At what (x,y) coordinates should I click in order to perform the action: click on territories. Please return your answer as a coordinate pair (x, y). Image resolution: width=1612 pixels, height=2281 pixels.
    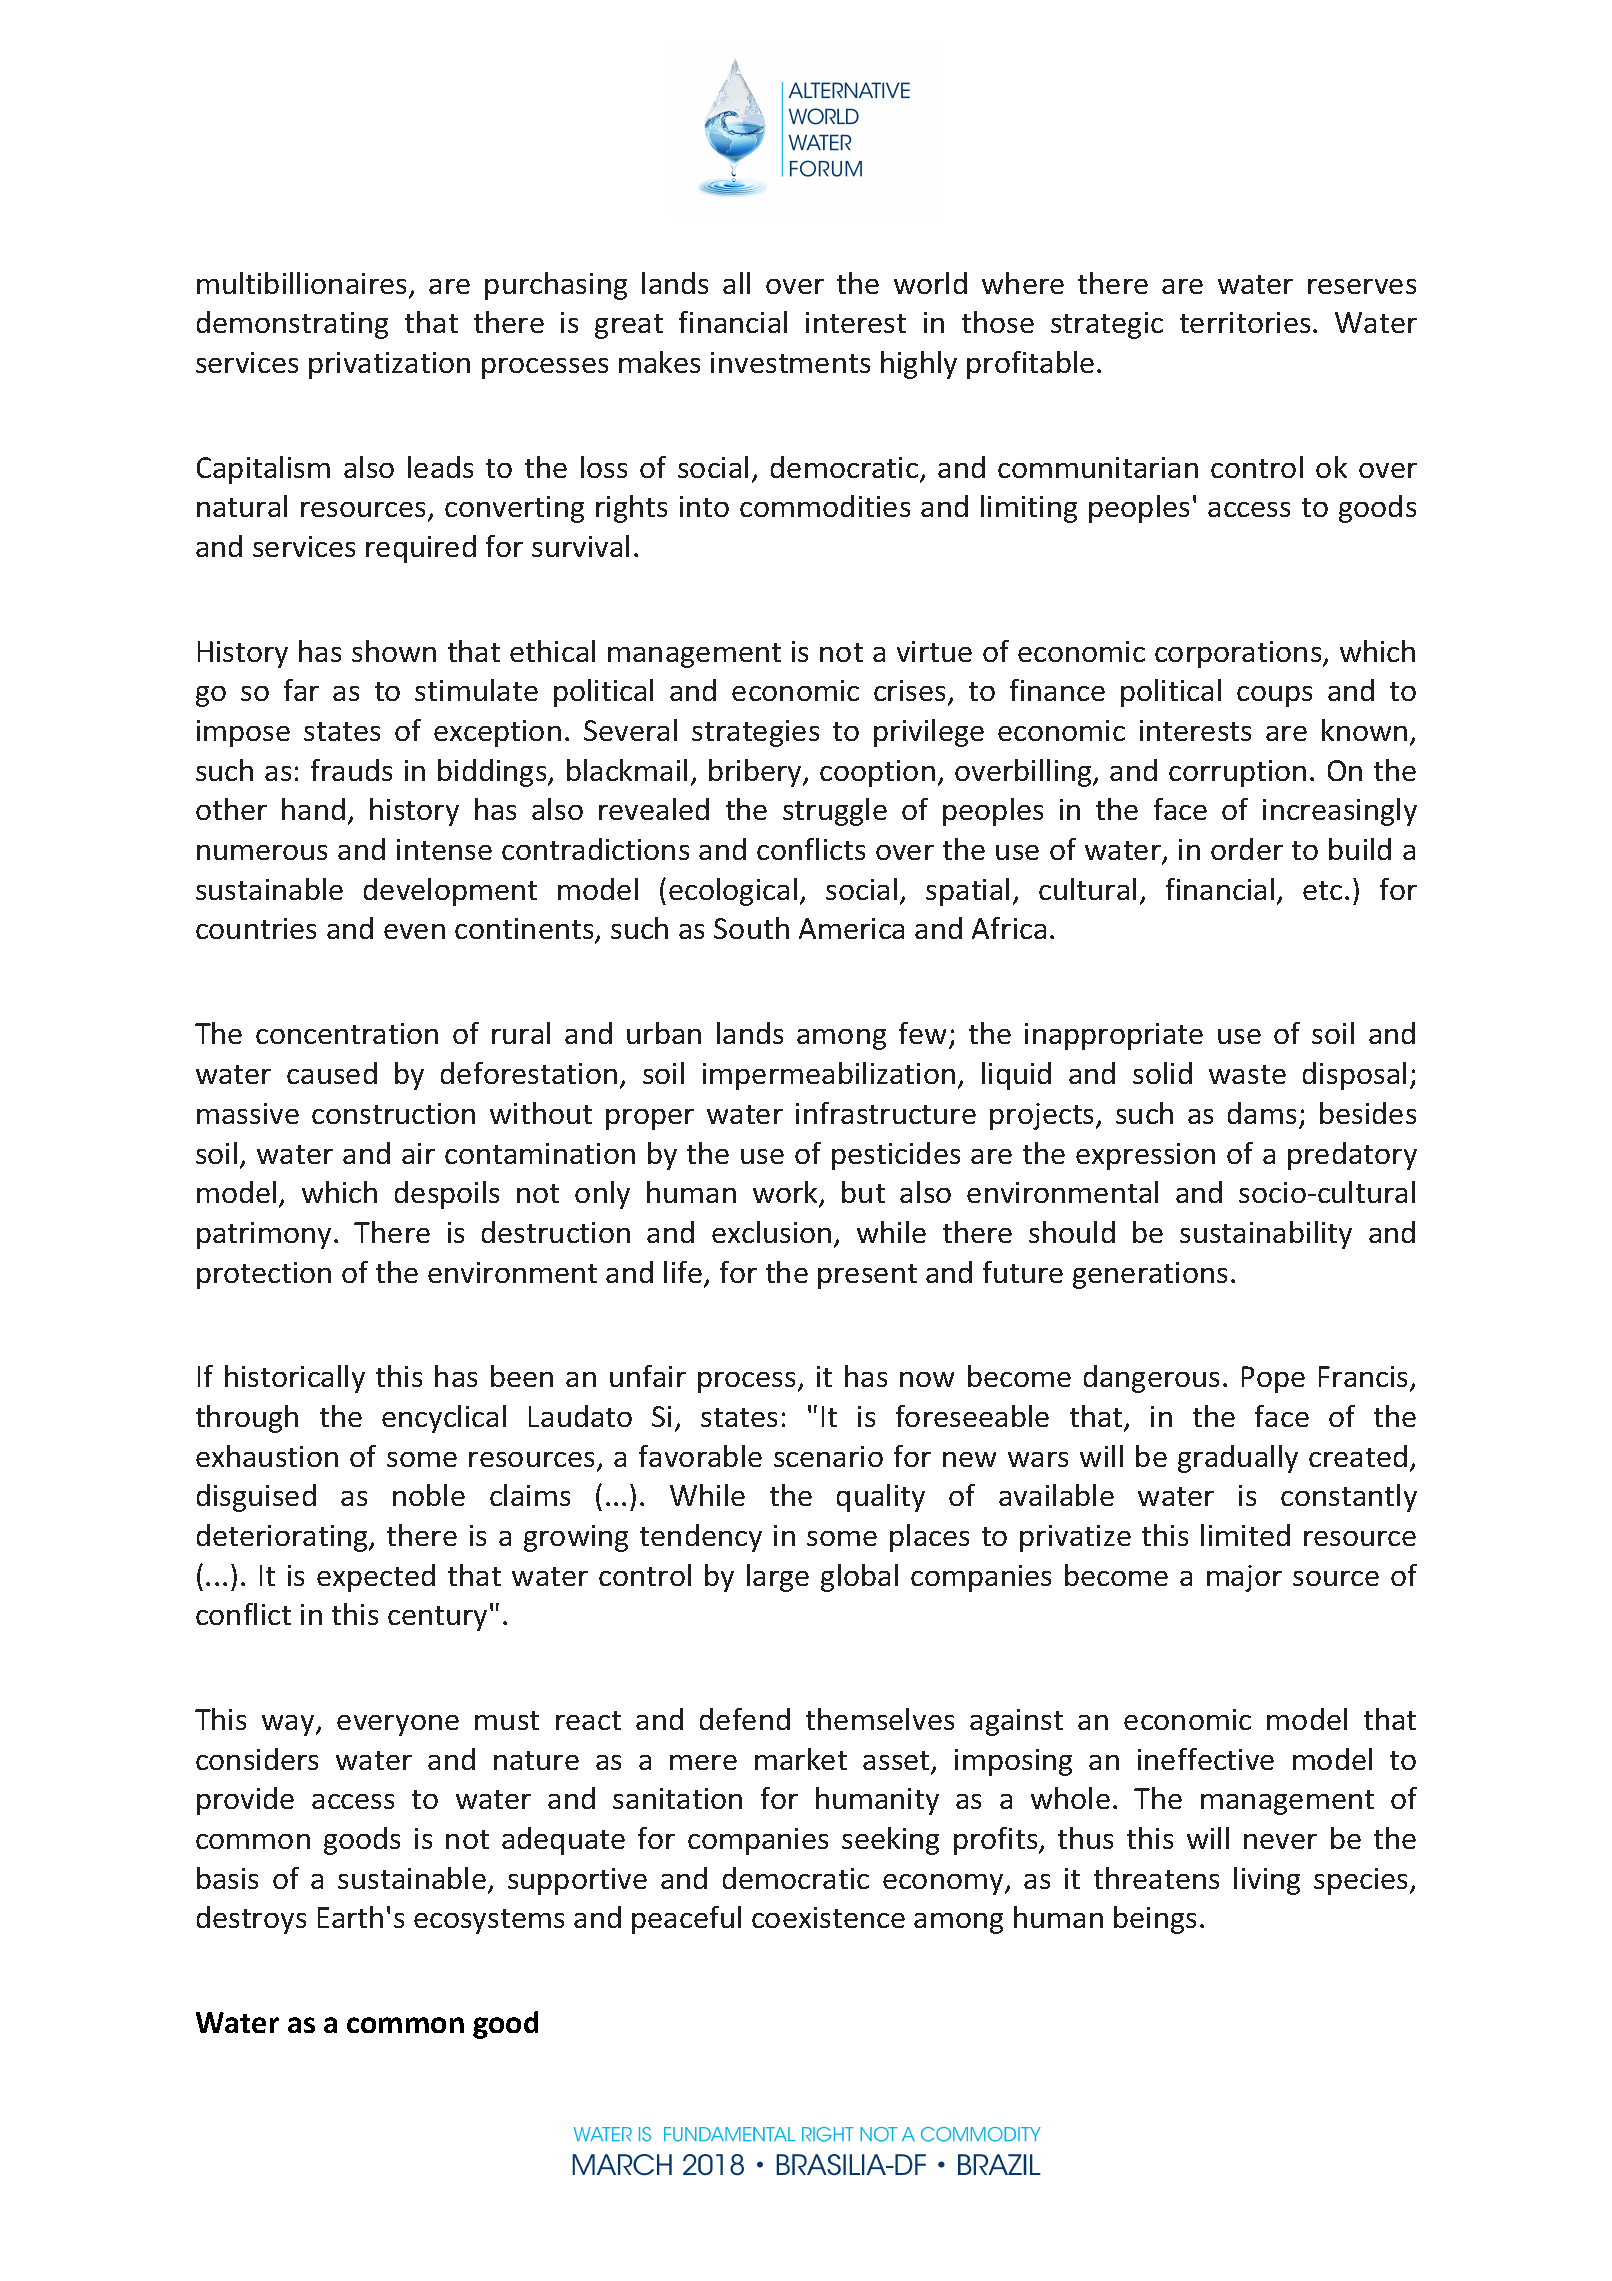
    Looking at the image, I should click on (1245, 322).
